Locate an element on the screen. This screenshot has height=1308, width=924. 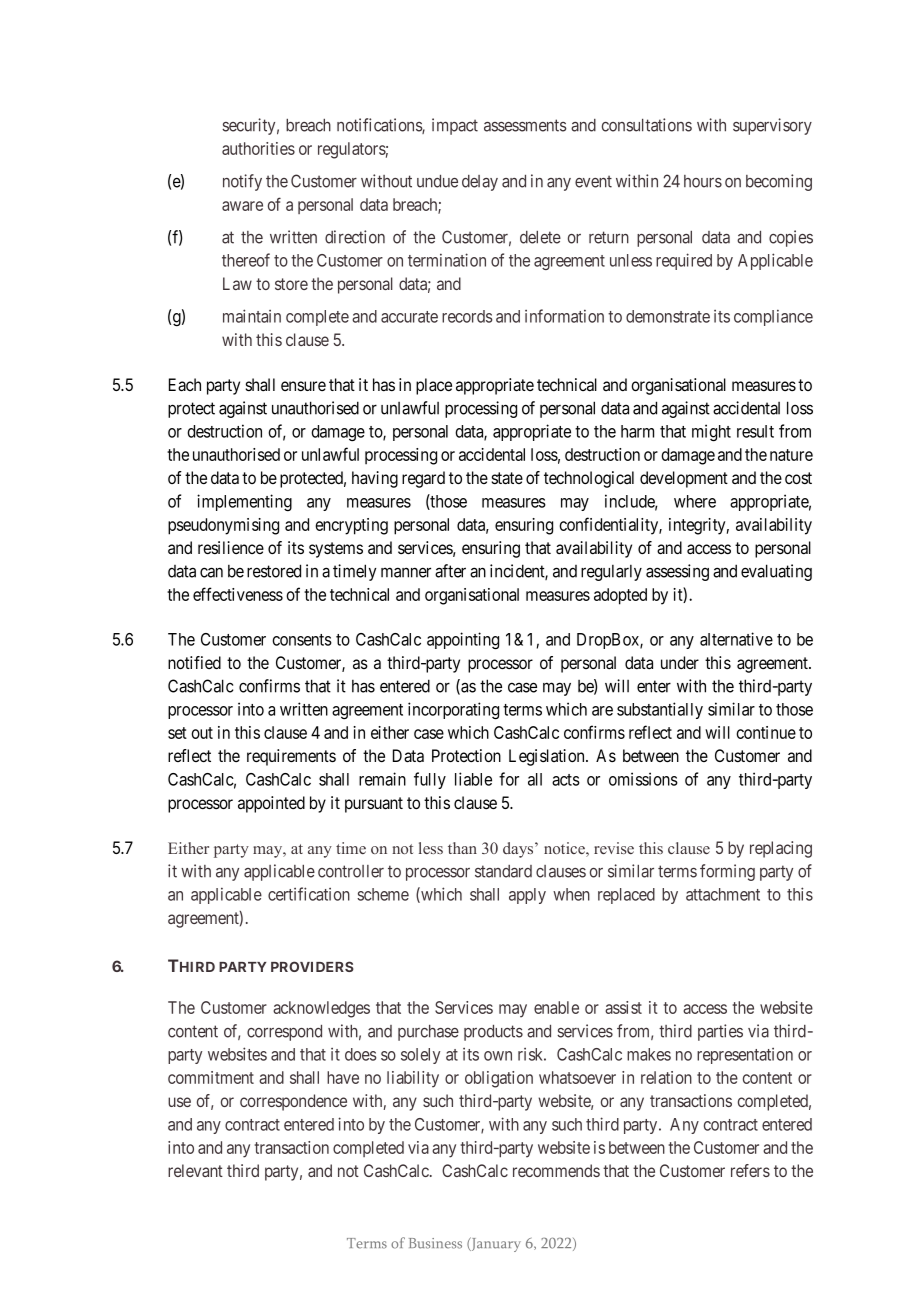
PROVIDERS is located at coordinates (312, 966).
